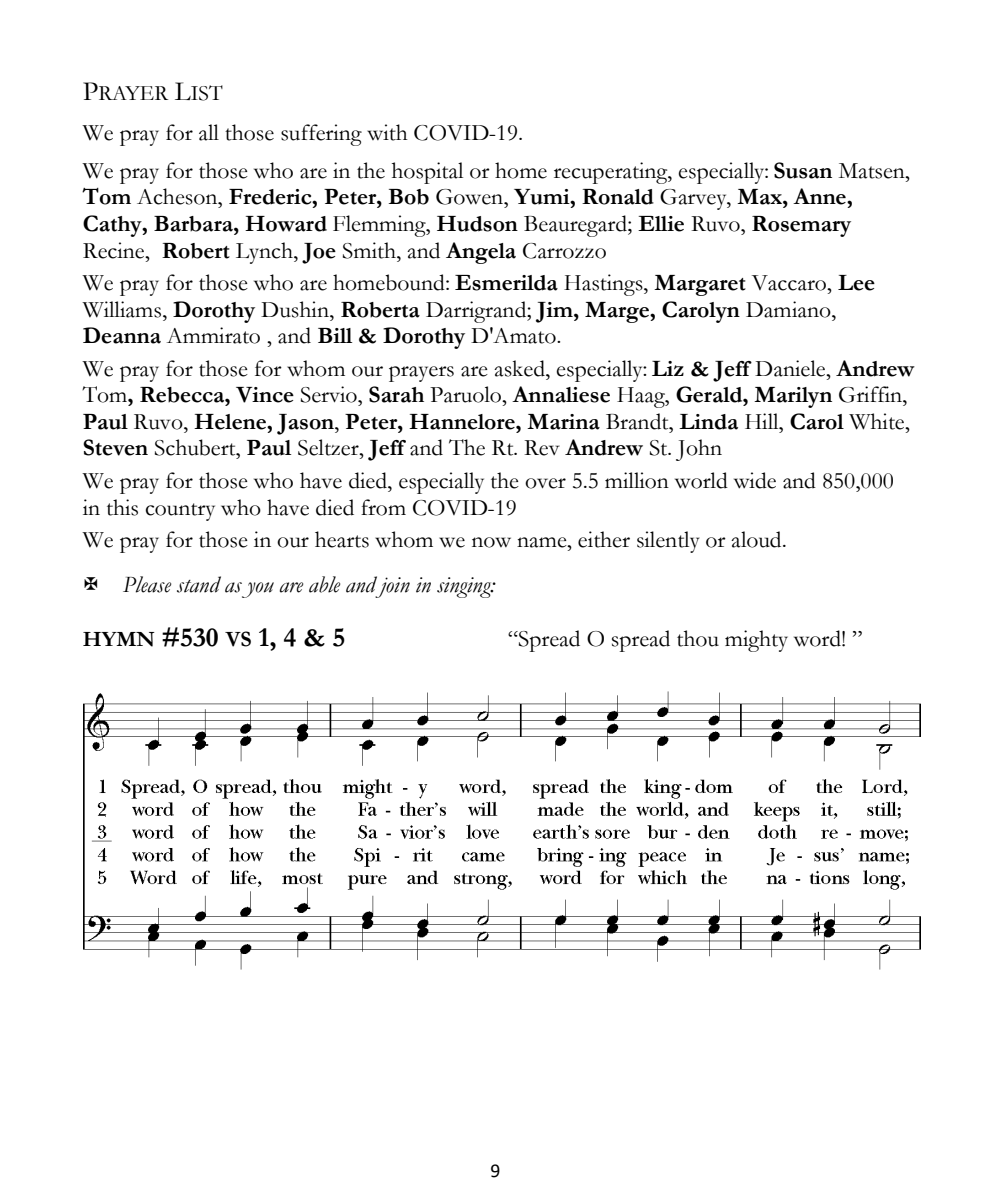 The width and height of the screenshot is (991, 1204). I want to click on hospital, so click(427, 173).
